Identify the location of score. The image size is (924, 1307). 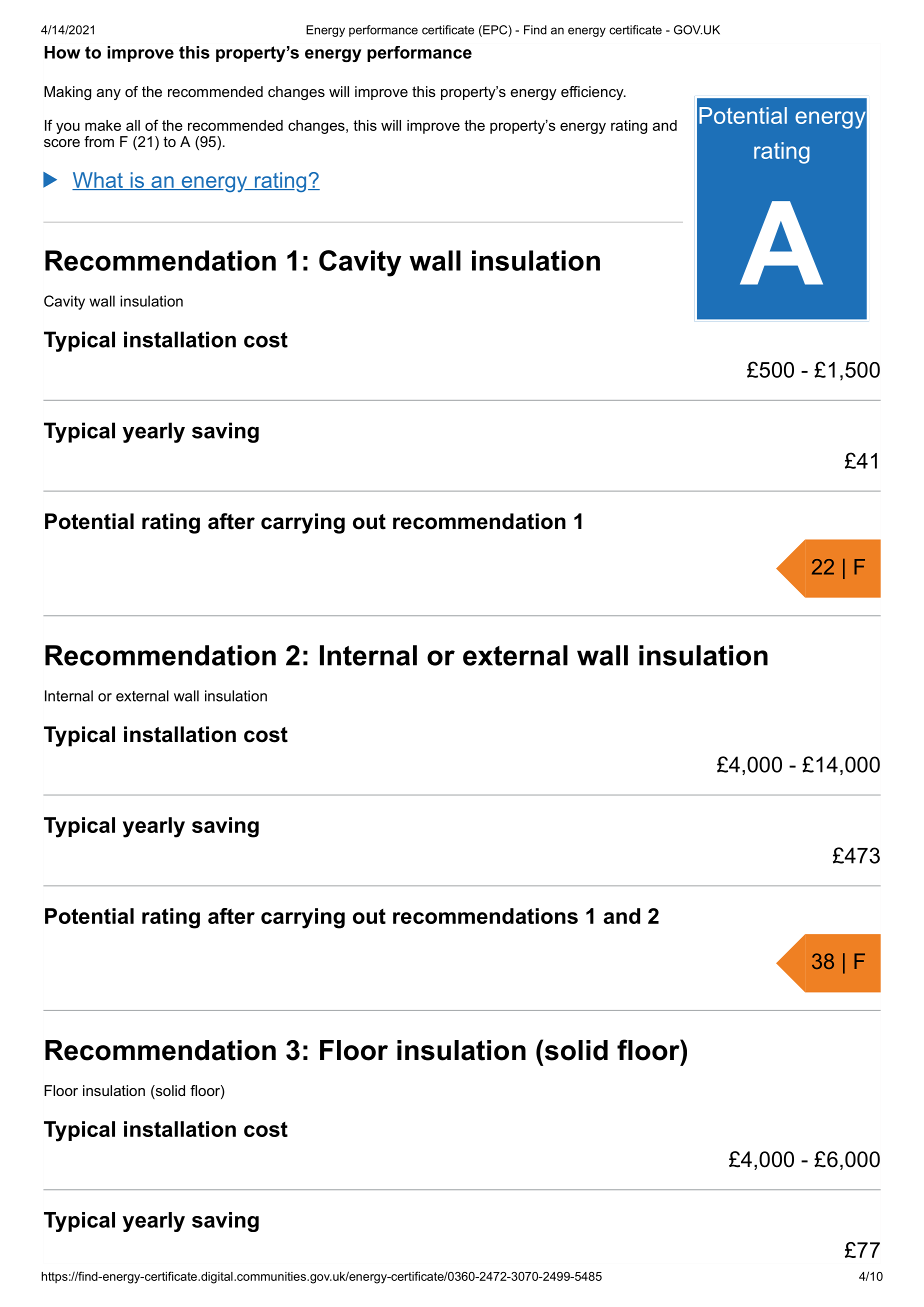
(62, 143).
